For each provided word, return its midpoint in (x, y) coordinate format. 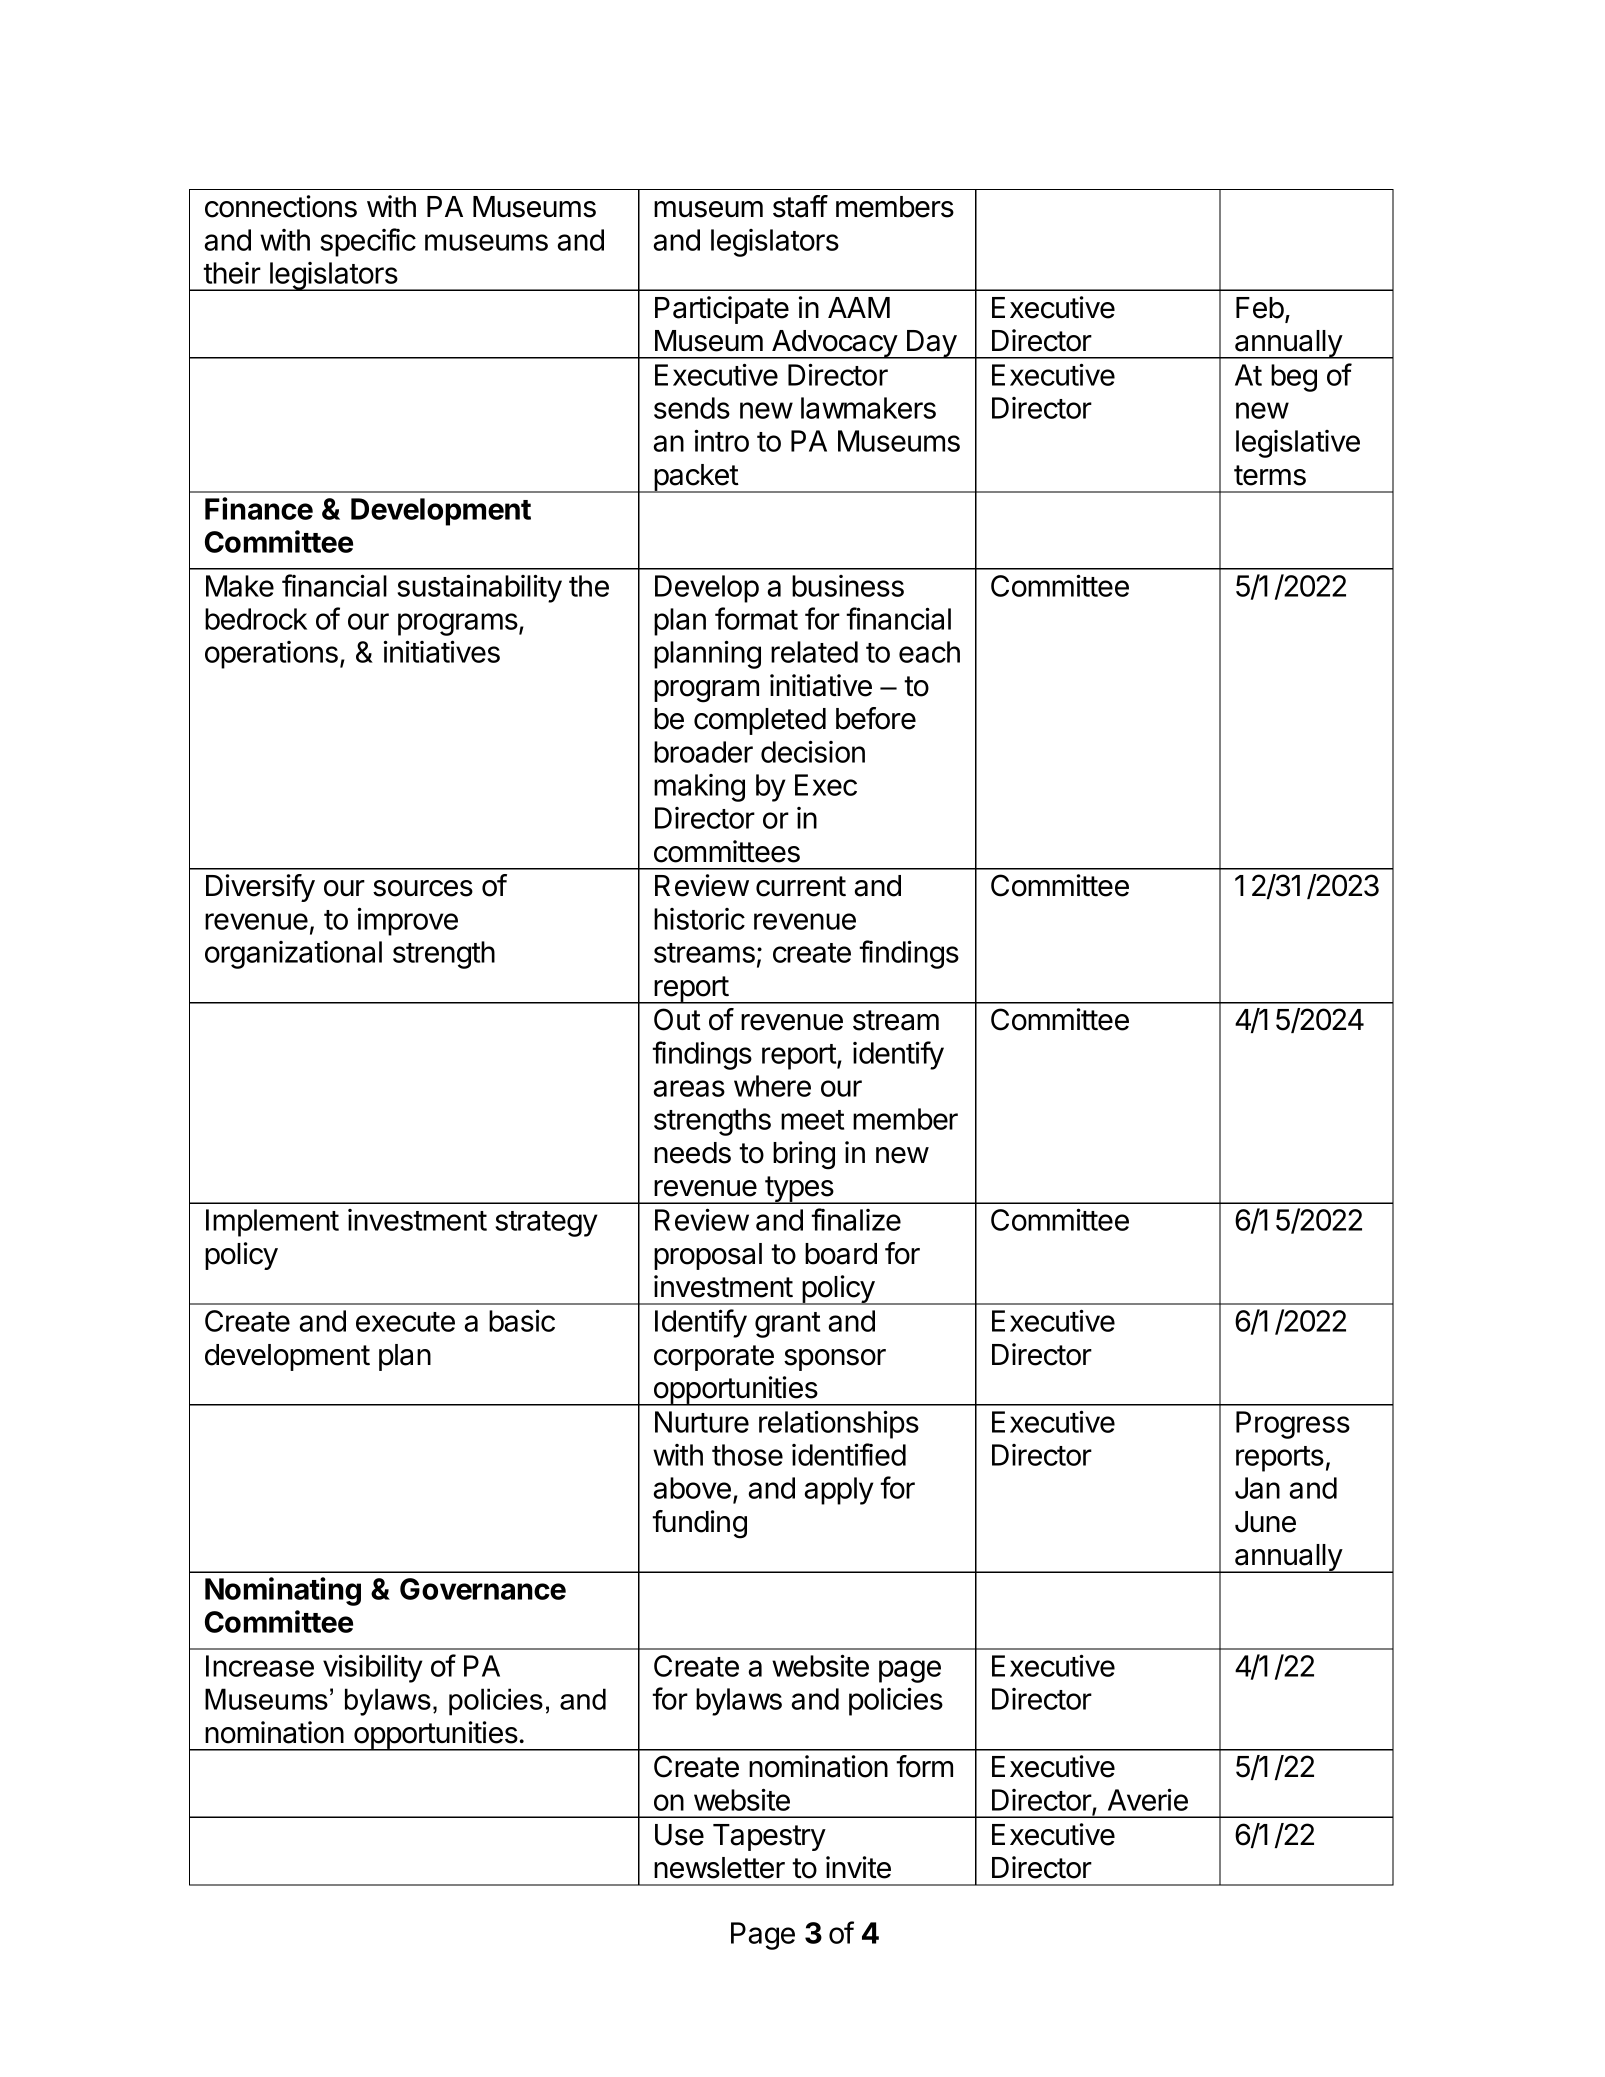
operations (271, 655)
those (747, 1455)
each (929, 652)
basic (522, 1320)
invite (858, 1867)
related (814, 652)
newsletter (719, 1868)
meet (812, 1120)
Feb (1260, 308)
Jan (1257, 1488)
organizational (293, 955)
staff (800, 206)
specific (368, 242)
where (772, 1086)
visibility (373, 1668)
